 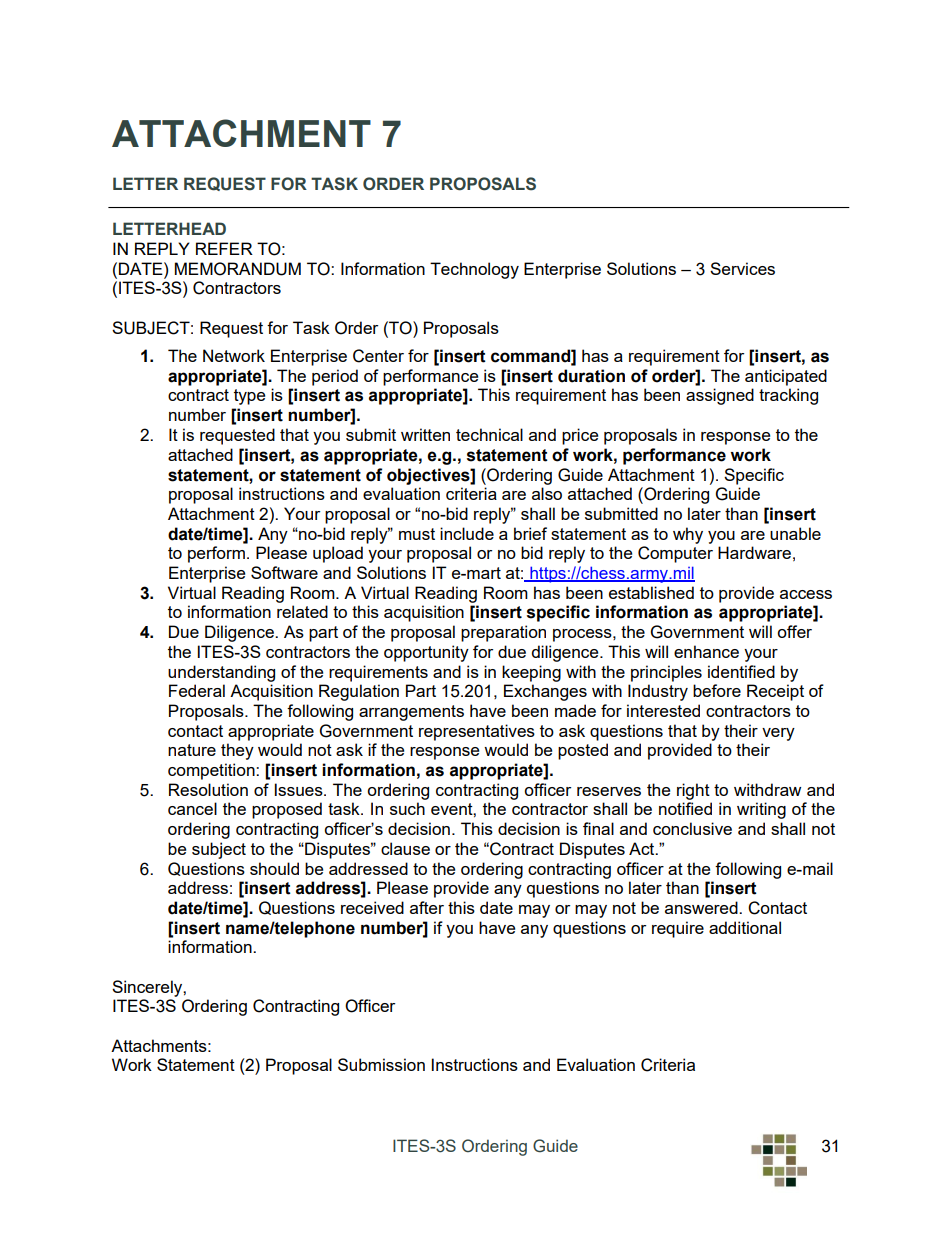 I want to click on Services, so click(x=742, y=268).
